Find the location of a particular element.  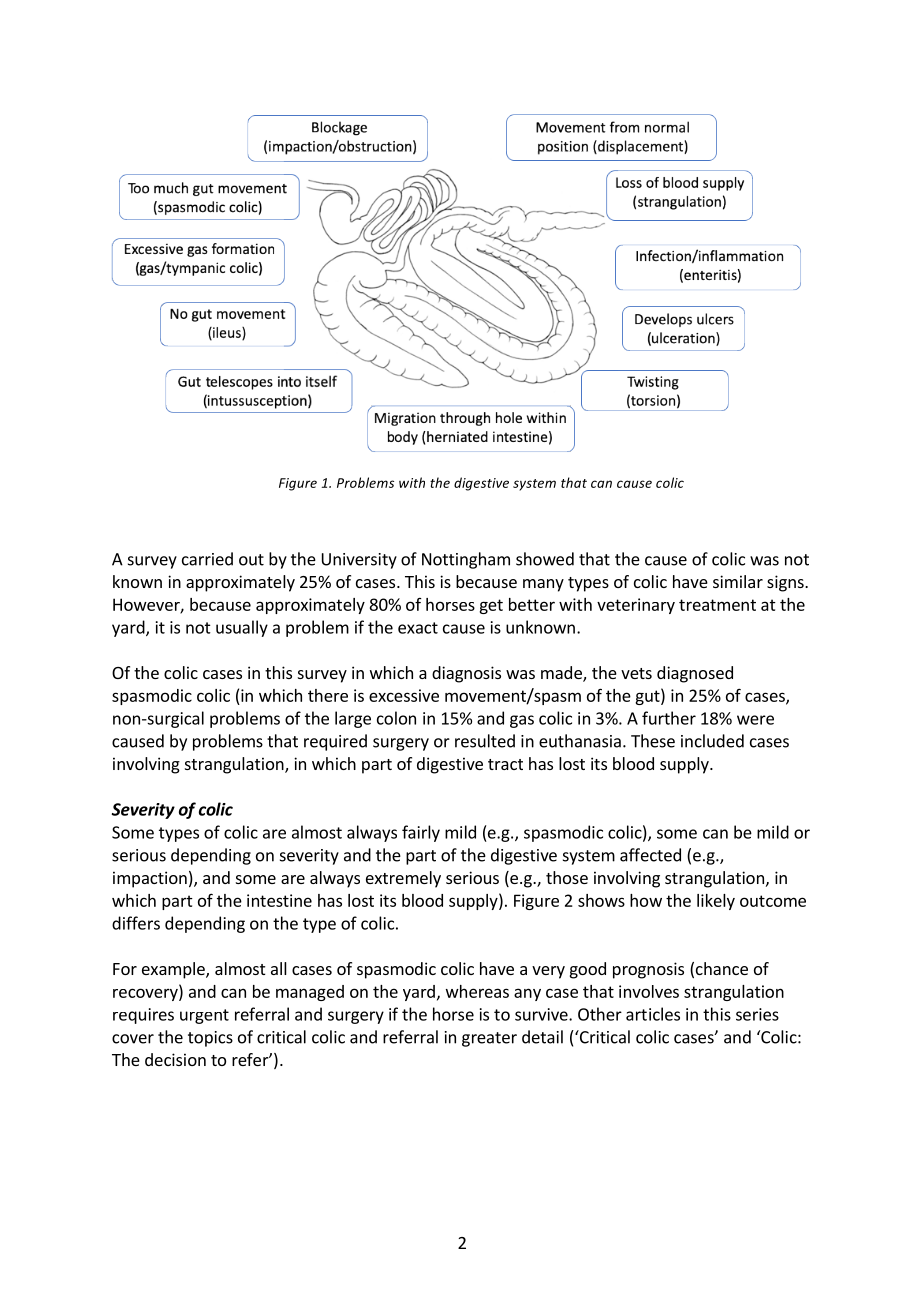

similar is located at coordinates (738, 581).
